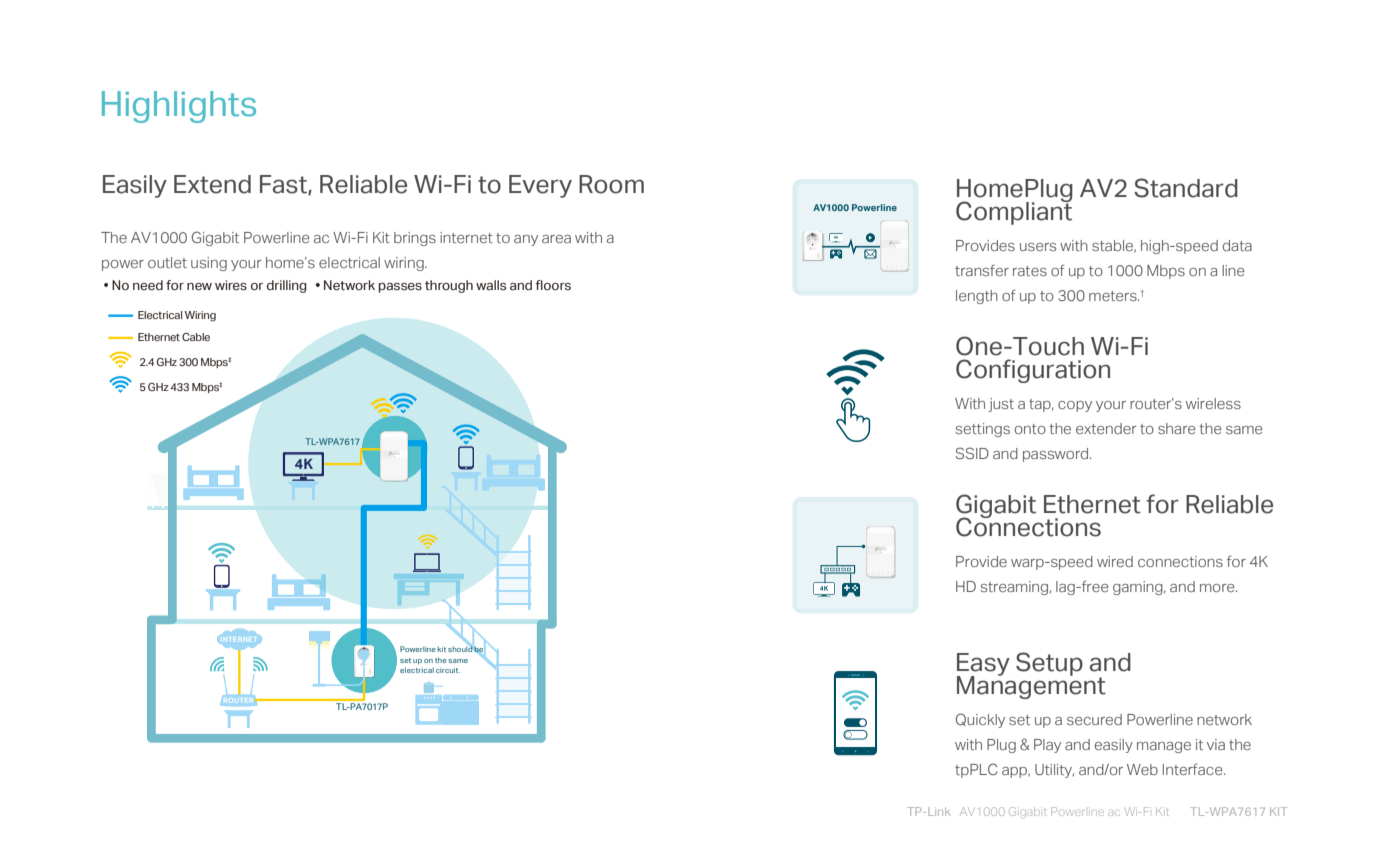 The width and height of the image is (1389, 868). Describe the element at coordinates (611, 184) in the image. I see `Room` at that location.
